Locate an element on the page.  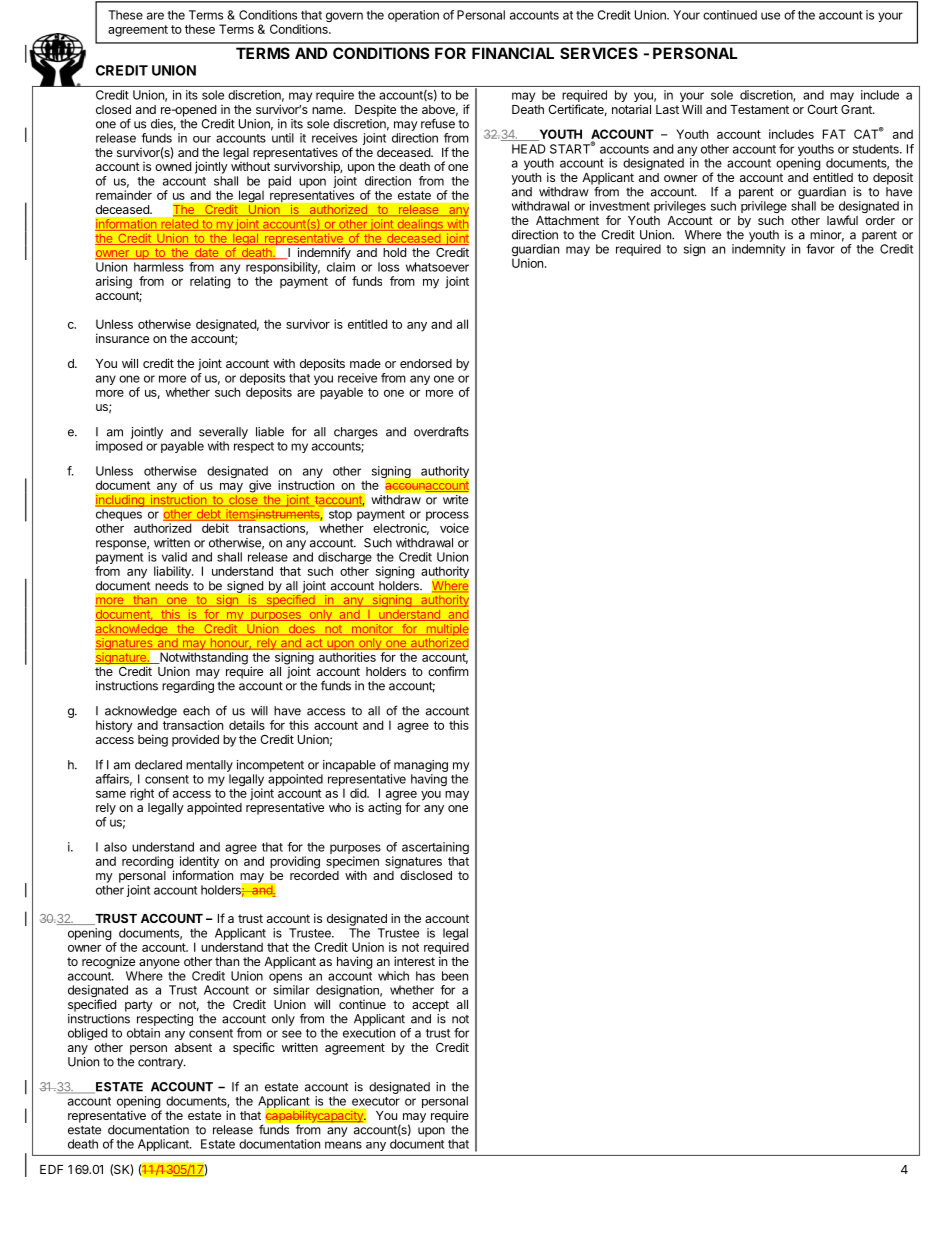
been is located at coordinates (455, 976).
